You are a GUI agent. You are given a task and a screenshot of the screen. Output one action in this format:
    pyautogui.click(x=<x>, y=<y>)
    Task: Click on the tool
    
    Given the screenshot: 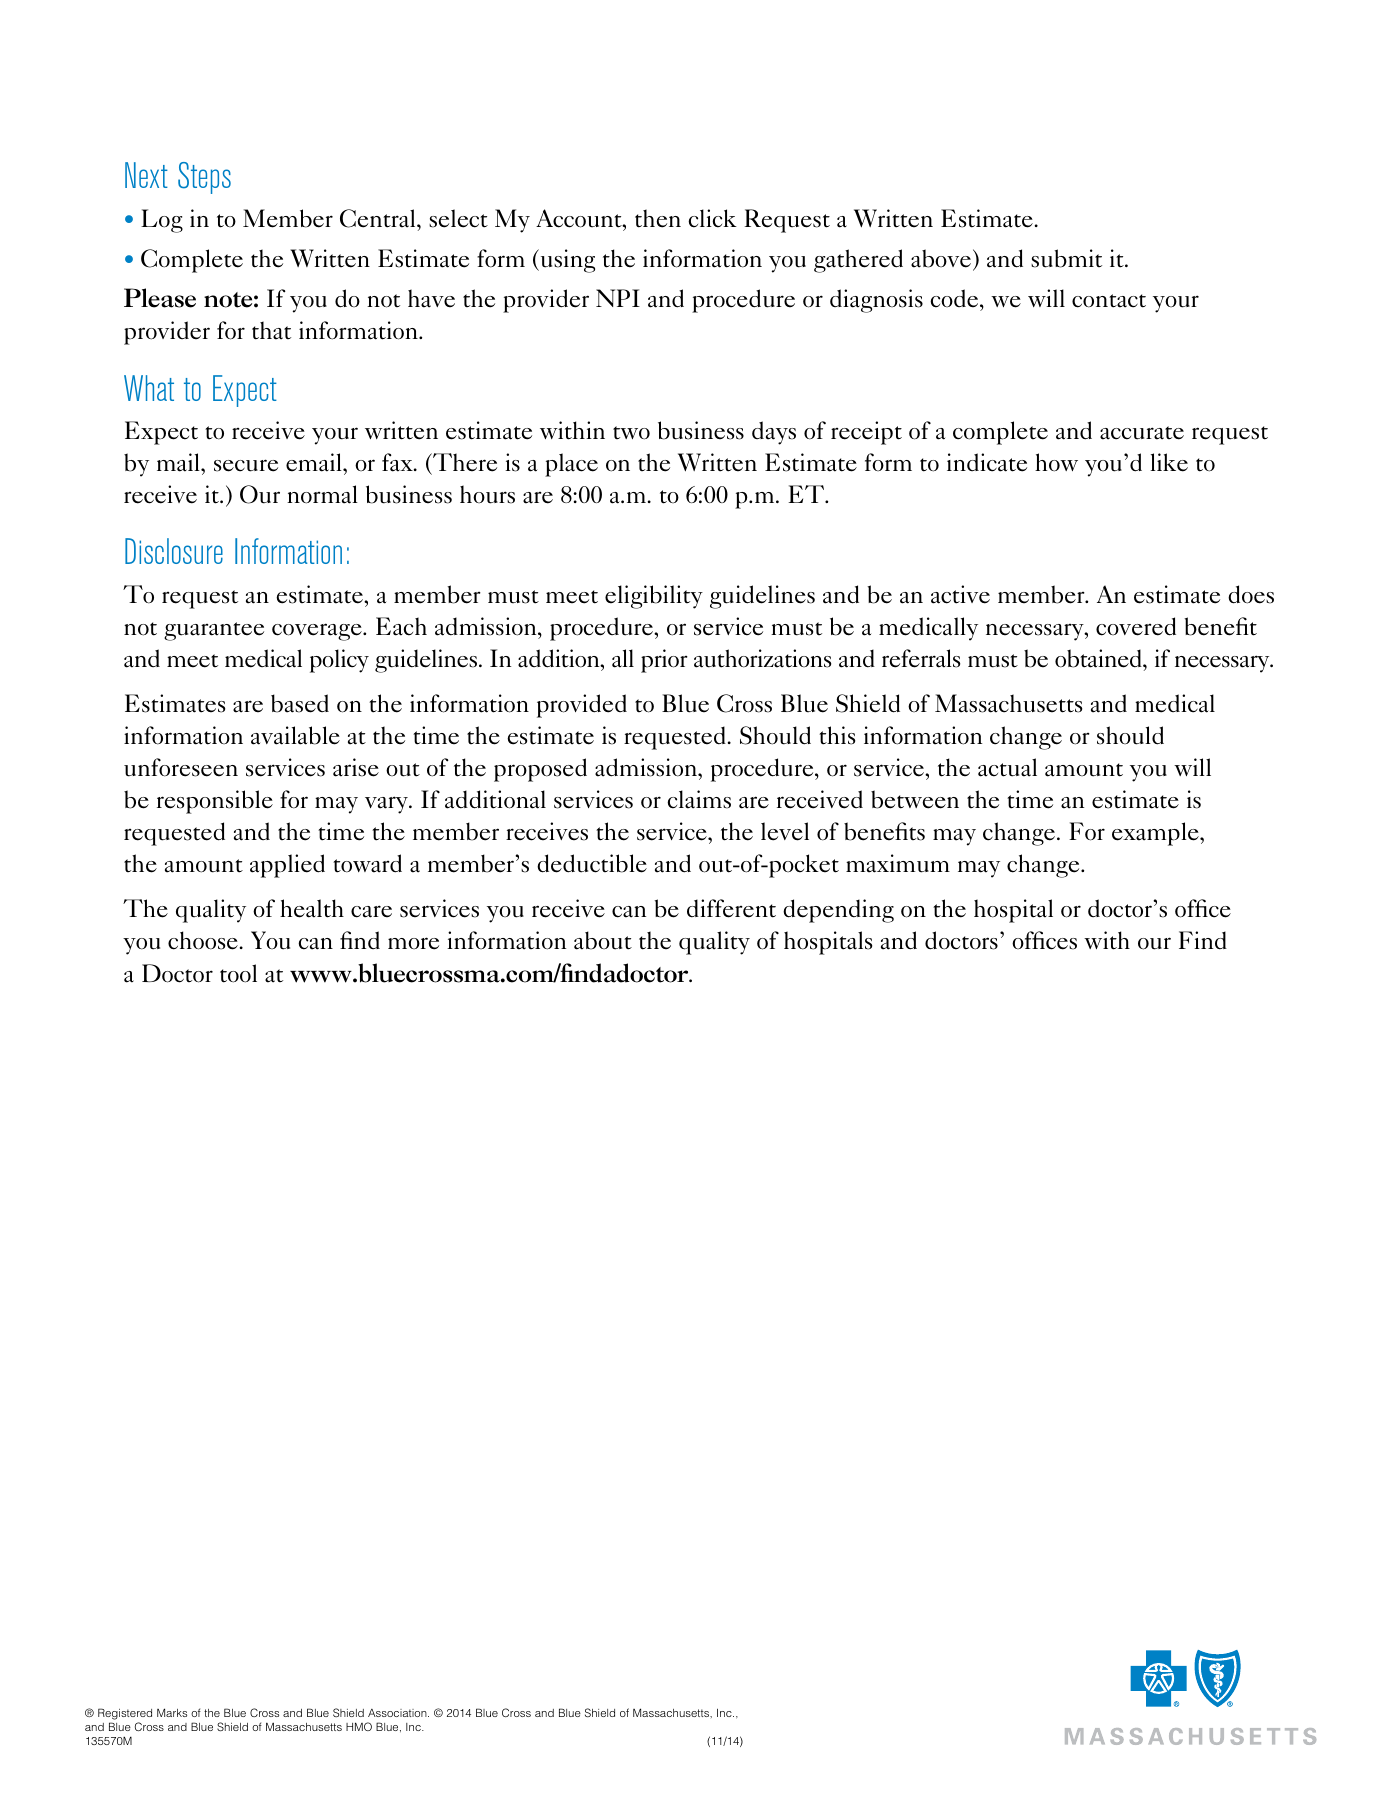 What is the action you would take?
    pyautogui.click(x=238, y=973)
